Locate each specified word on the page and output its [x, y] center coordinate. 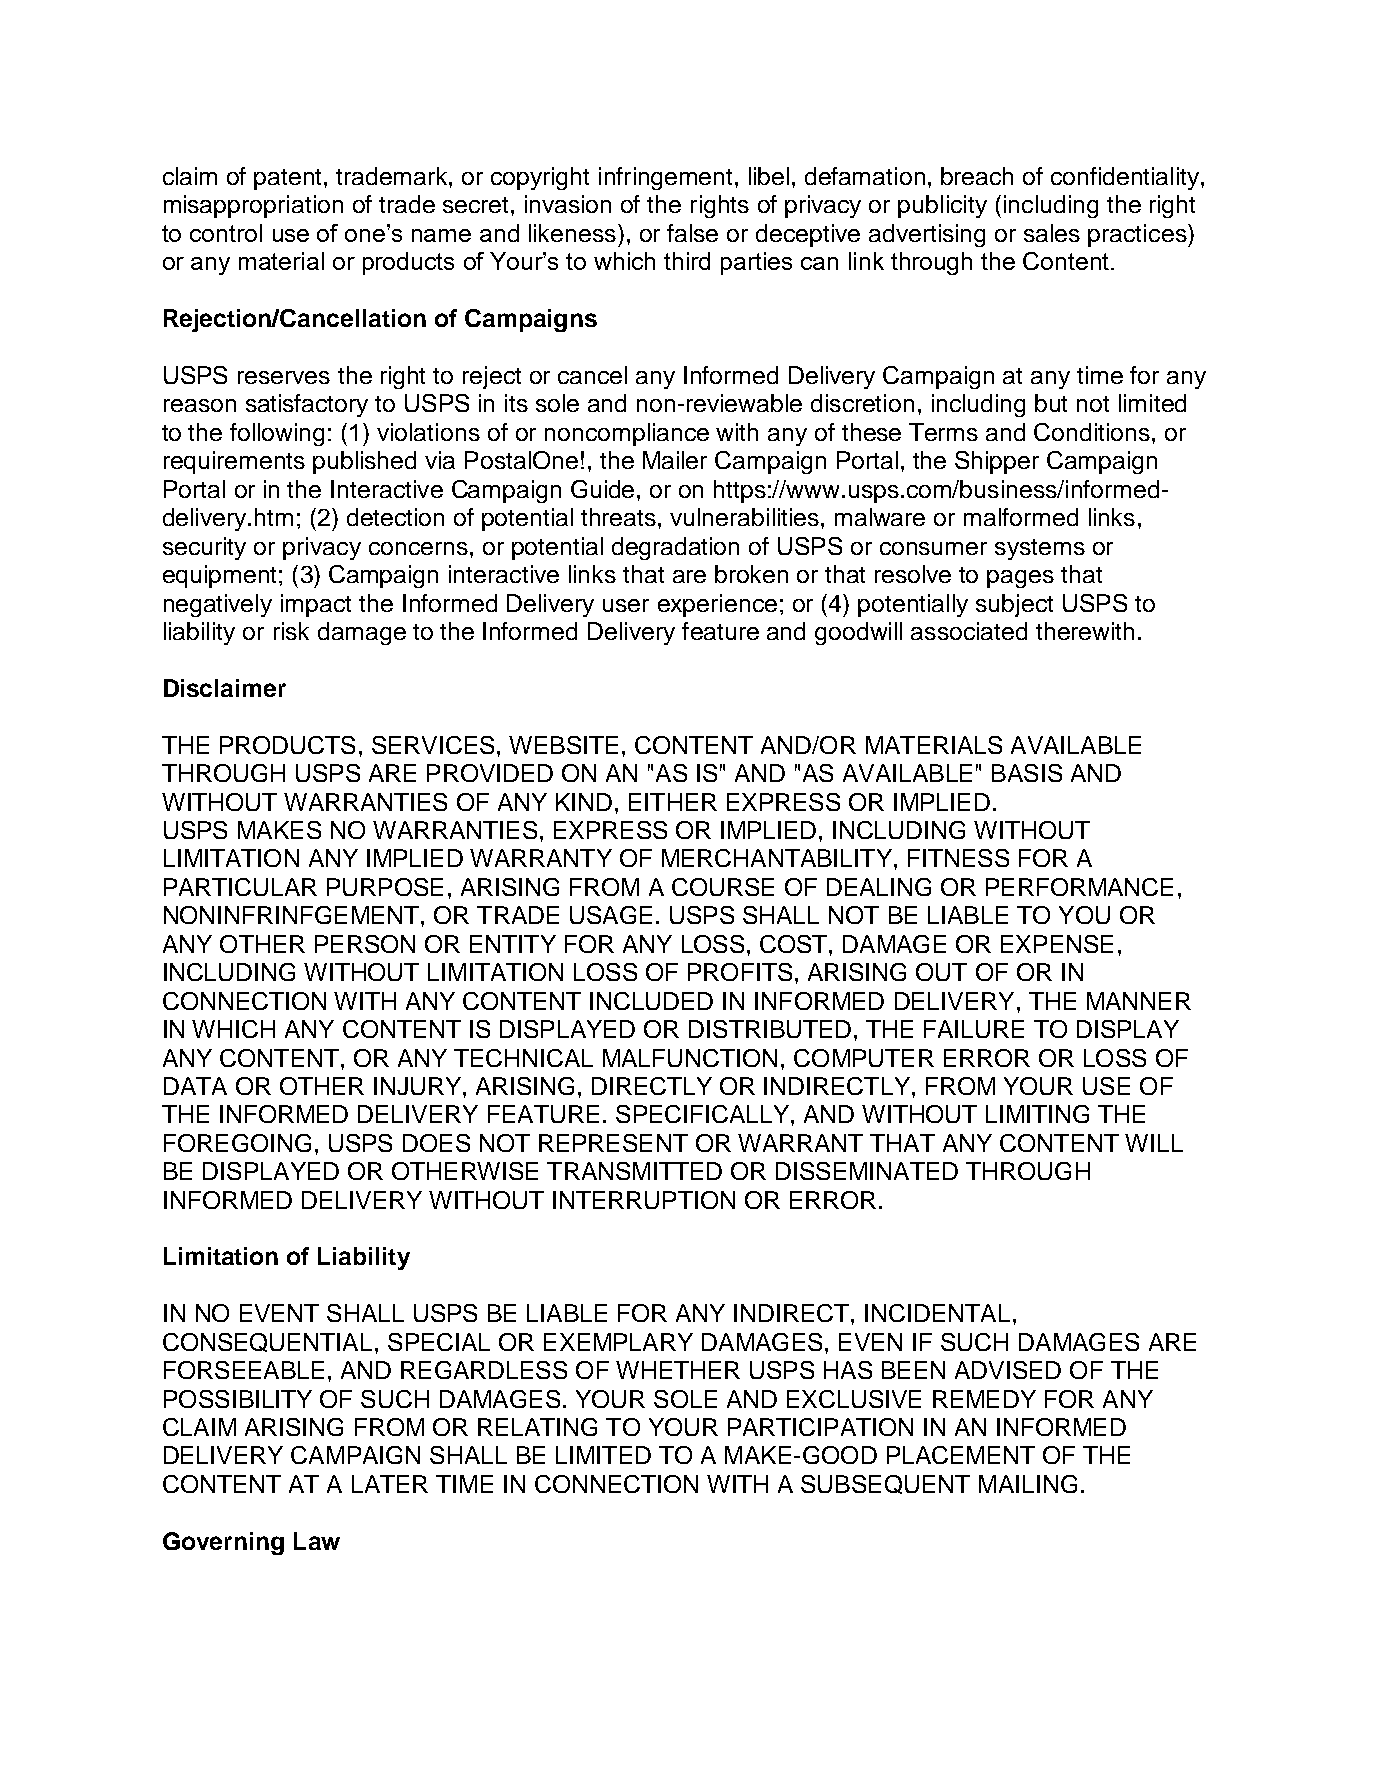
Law [317, 1541]
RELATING [537, 1427]
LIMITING [1037, 1114]
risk [291, 631]
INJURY [417, 1086]
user [626, 605]
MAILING [1028, 1484]
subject [1014, 605]
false [692, 233]
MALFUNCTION [690, 1058]
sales [1052, 233]
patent [289, 179]
